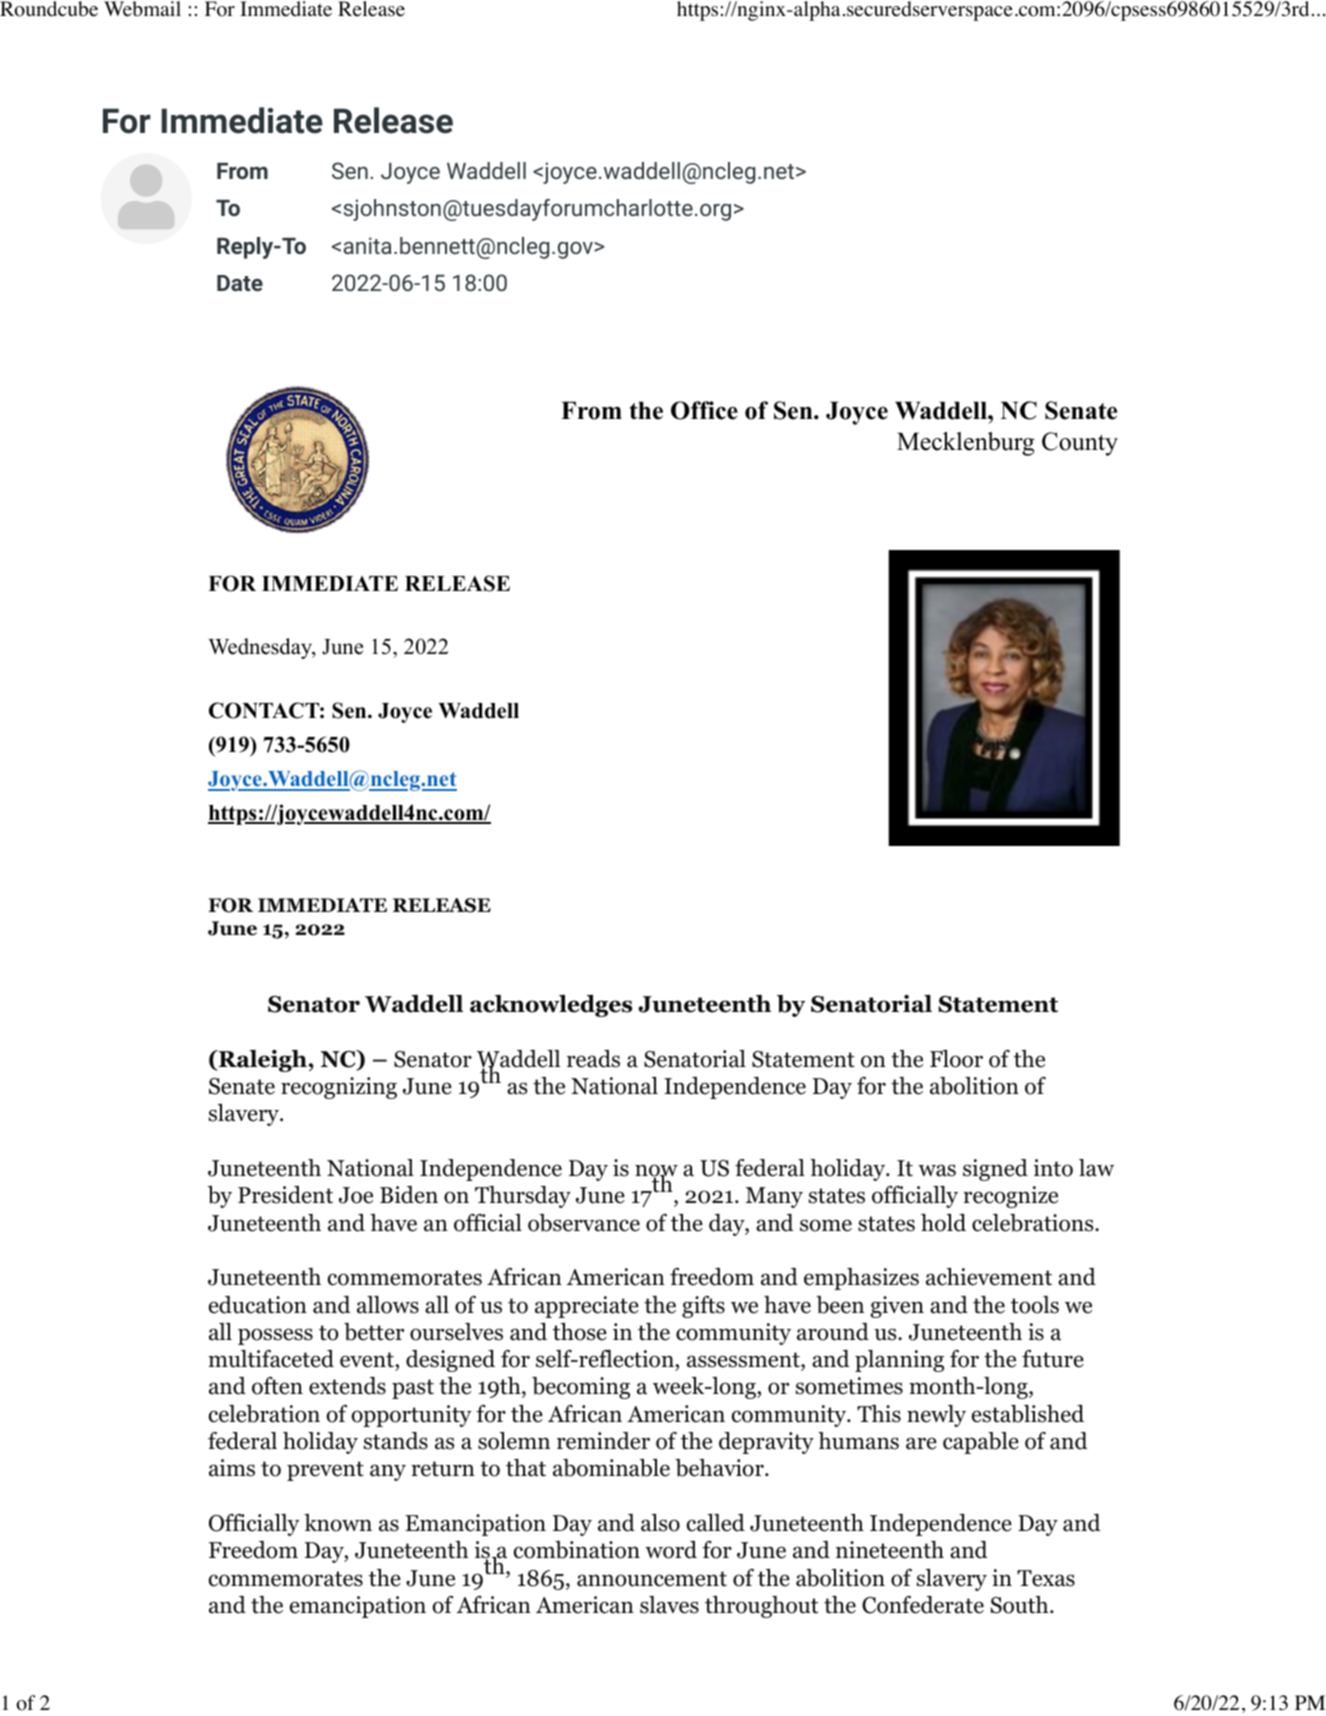 The image size is (1326, 1716). Describe the element at coordinates (338, 1523) in the screenshot. I see `known` at that location.
